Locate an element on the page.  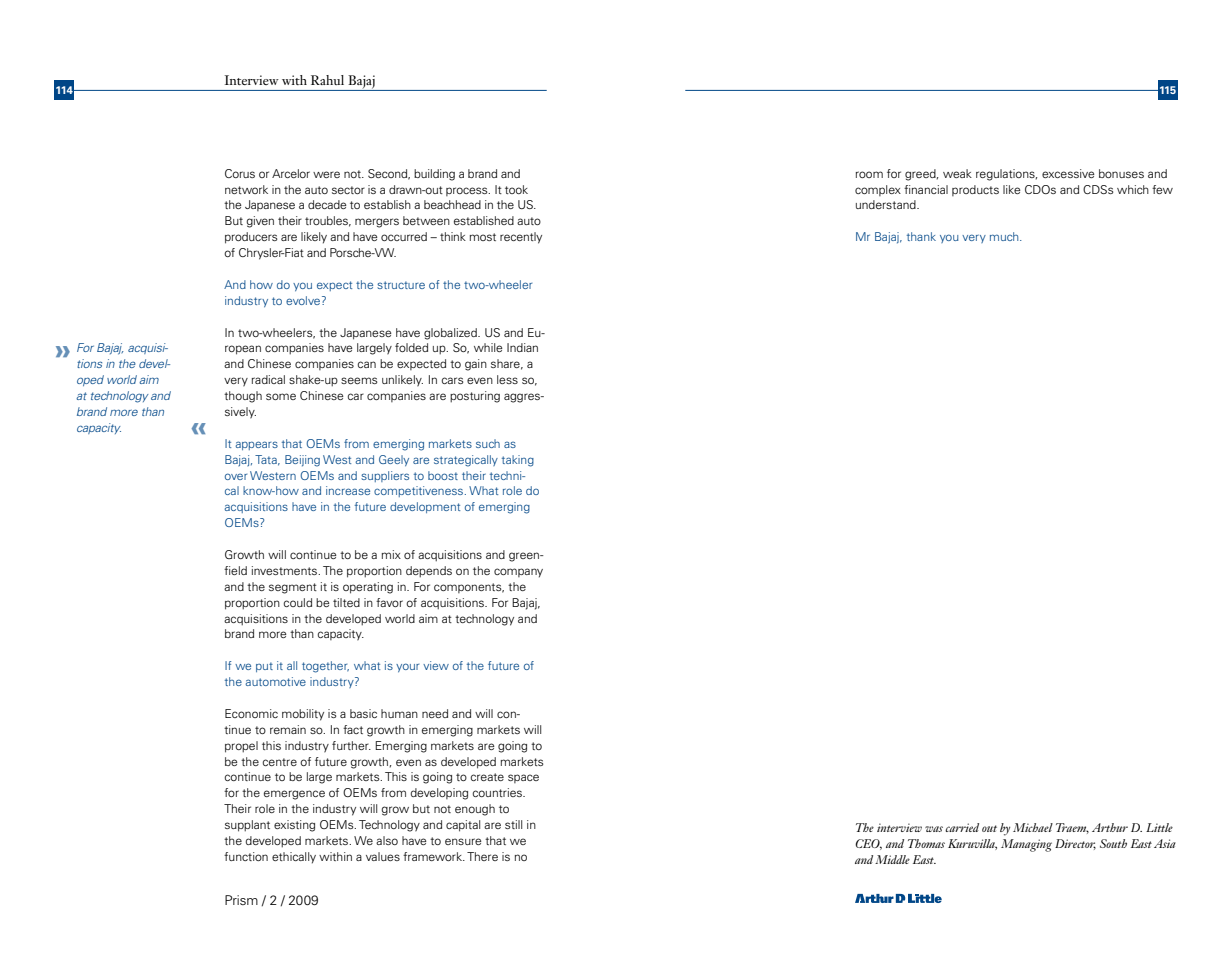
increase is located at coordinates (348, 490).
